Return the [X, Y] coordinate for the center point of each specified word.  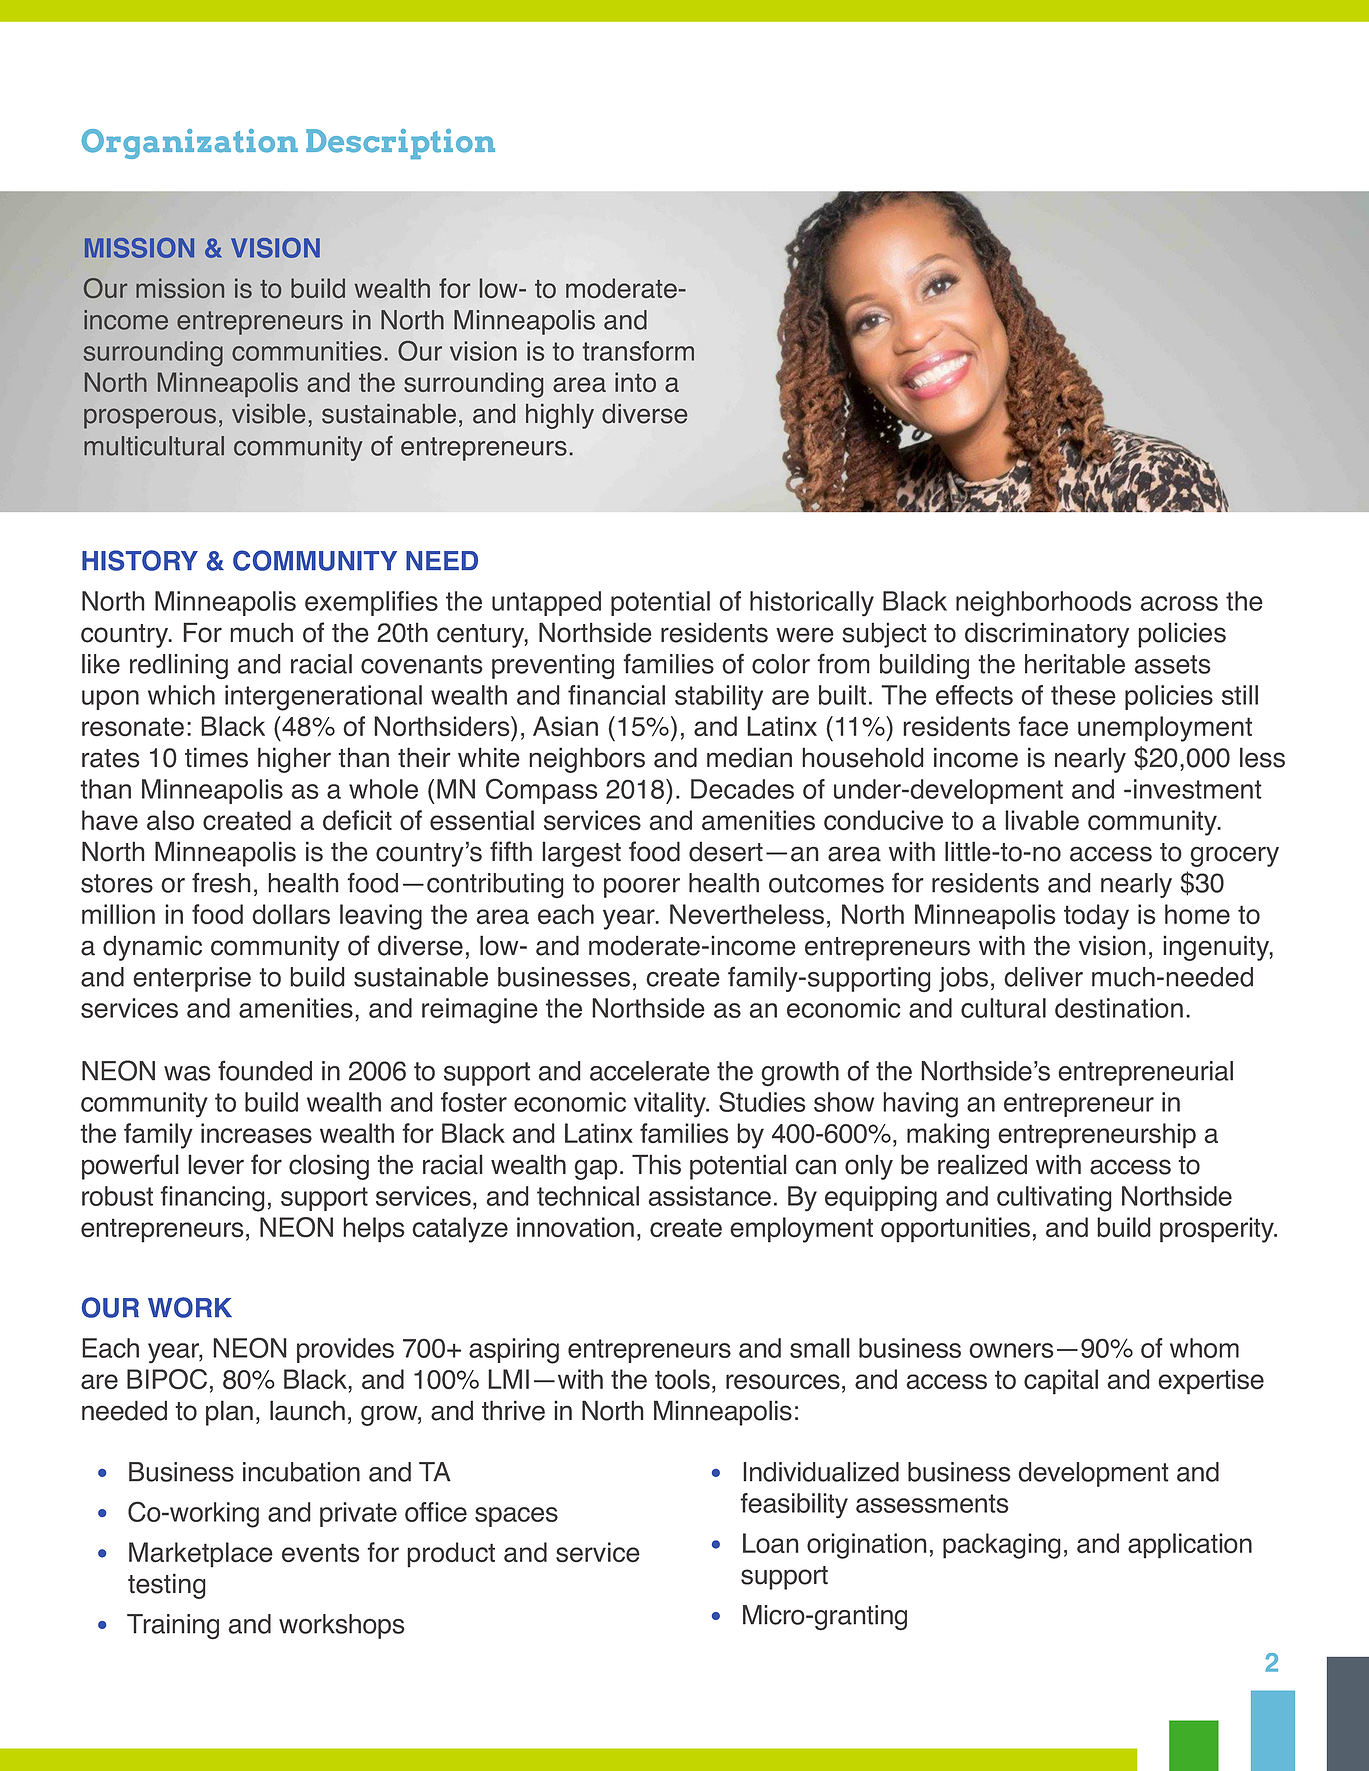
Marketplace [201, 1555]
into [635, 382]
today [1096, 917]
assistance [709, 1196]
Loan [771, 1543]
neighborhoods [1044, 604]
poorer [642, 888]
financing [212, 1199]
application [1190, 1546]
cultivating [1054, 1199]
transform [638, 351]
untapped [546, 603]
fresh [221, 882]
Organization [190, 144]
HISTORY [140, 560]
